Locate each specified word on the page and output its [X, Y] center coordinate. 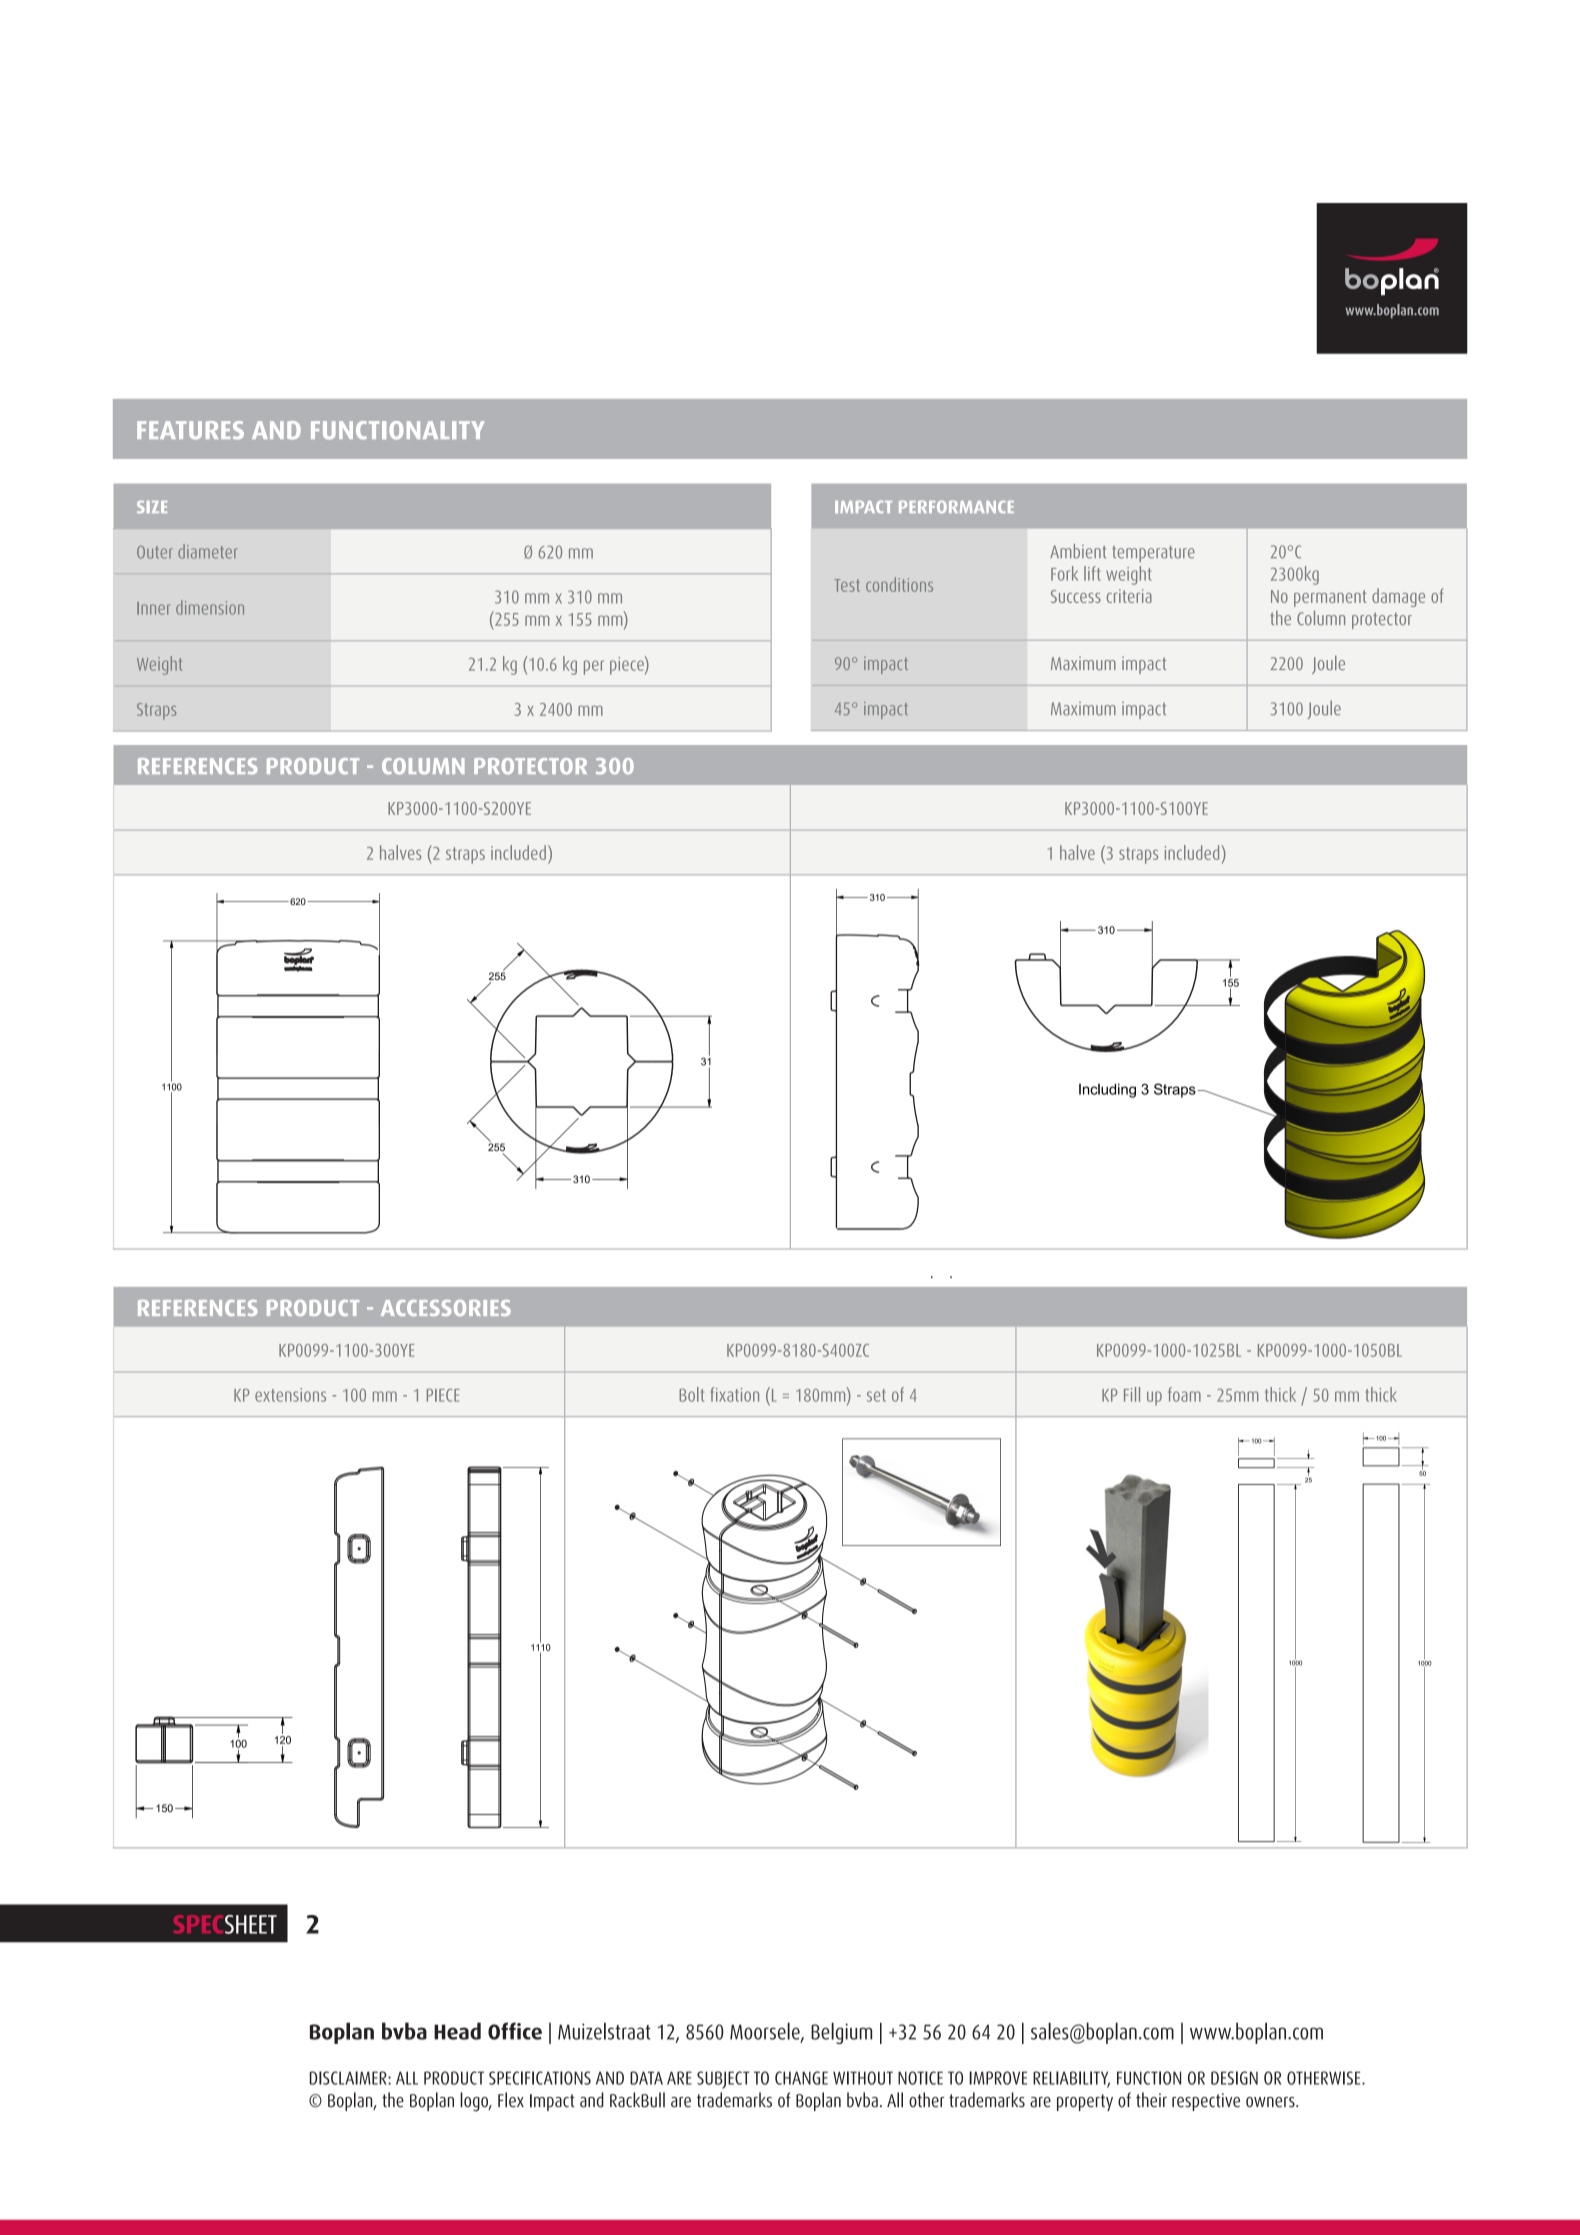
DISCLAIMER [349, 2078]
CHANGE [801, 2078]
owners [1271, 2102]
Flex [511, 2100]
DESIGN [1234, 2078]
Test [847, 585]
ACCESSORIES [446, 1308]
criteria [1129, 596]
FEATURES [190, 430]
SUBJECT [723, 2080]
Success [1076, 596]
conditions [899, 584]
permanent [1330, 598]
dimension [210, 607]
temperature [1153, 554]
